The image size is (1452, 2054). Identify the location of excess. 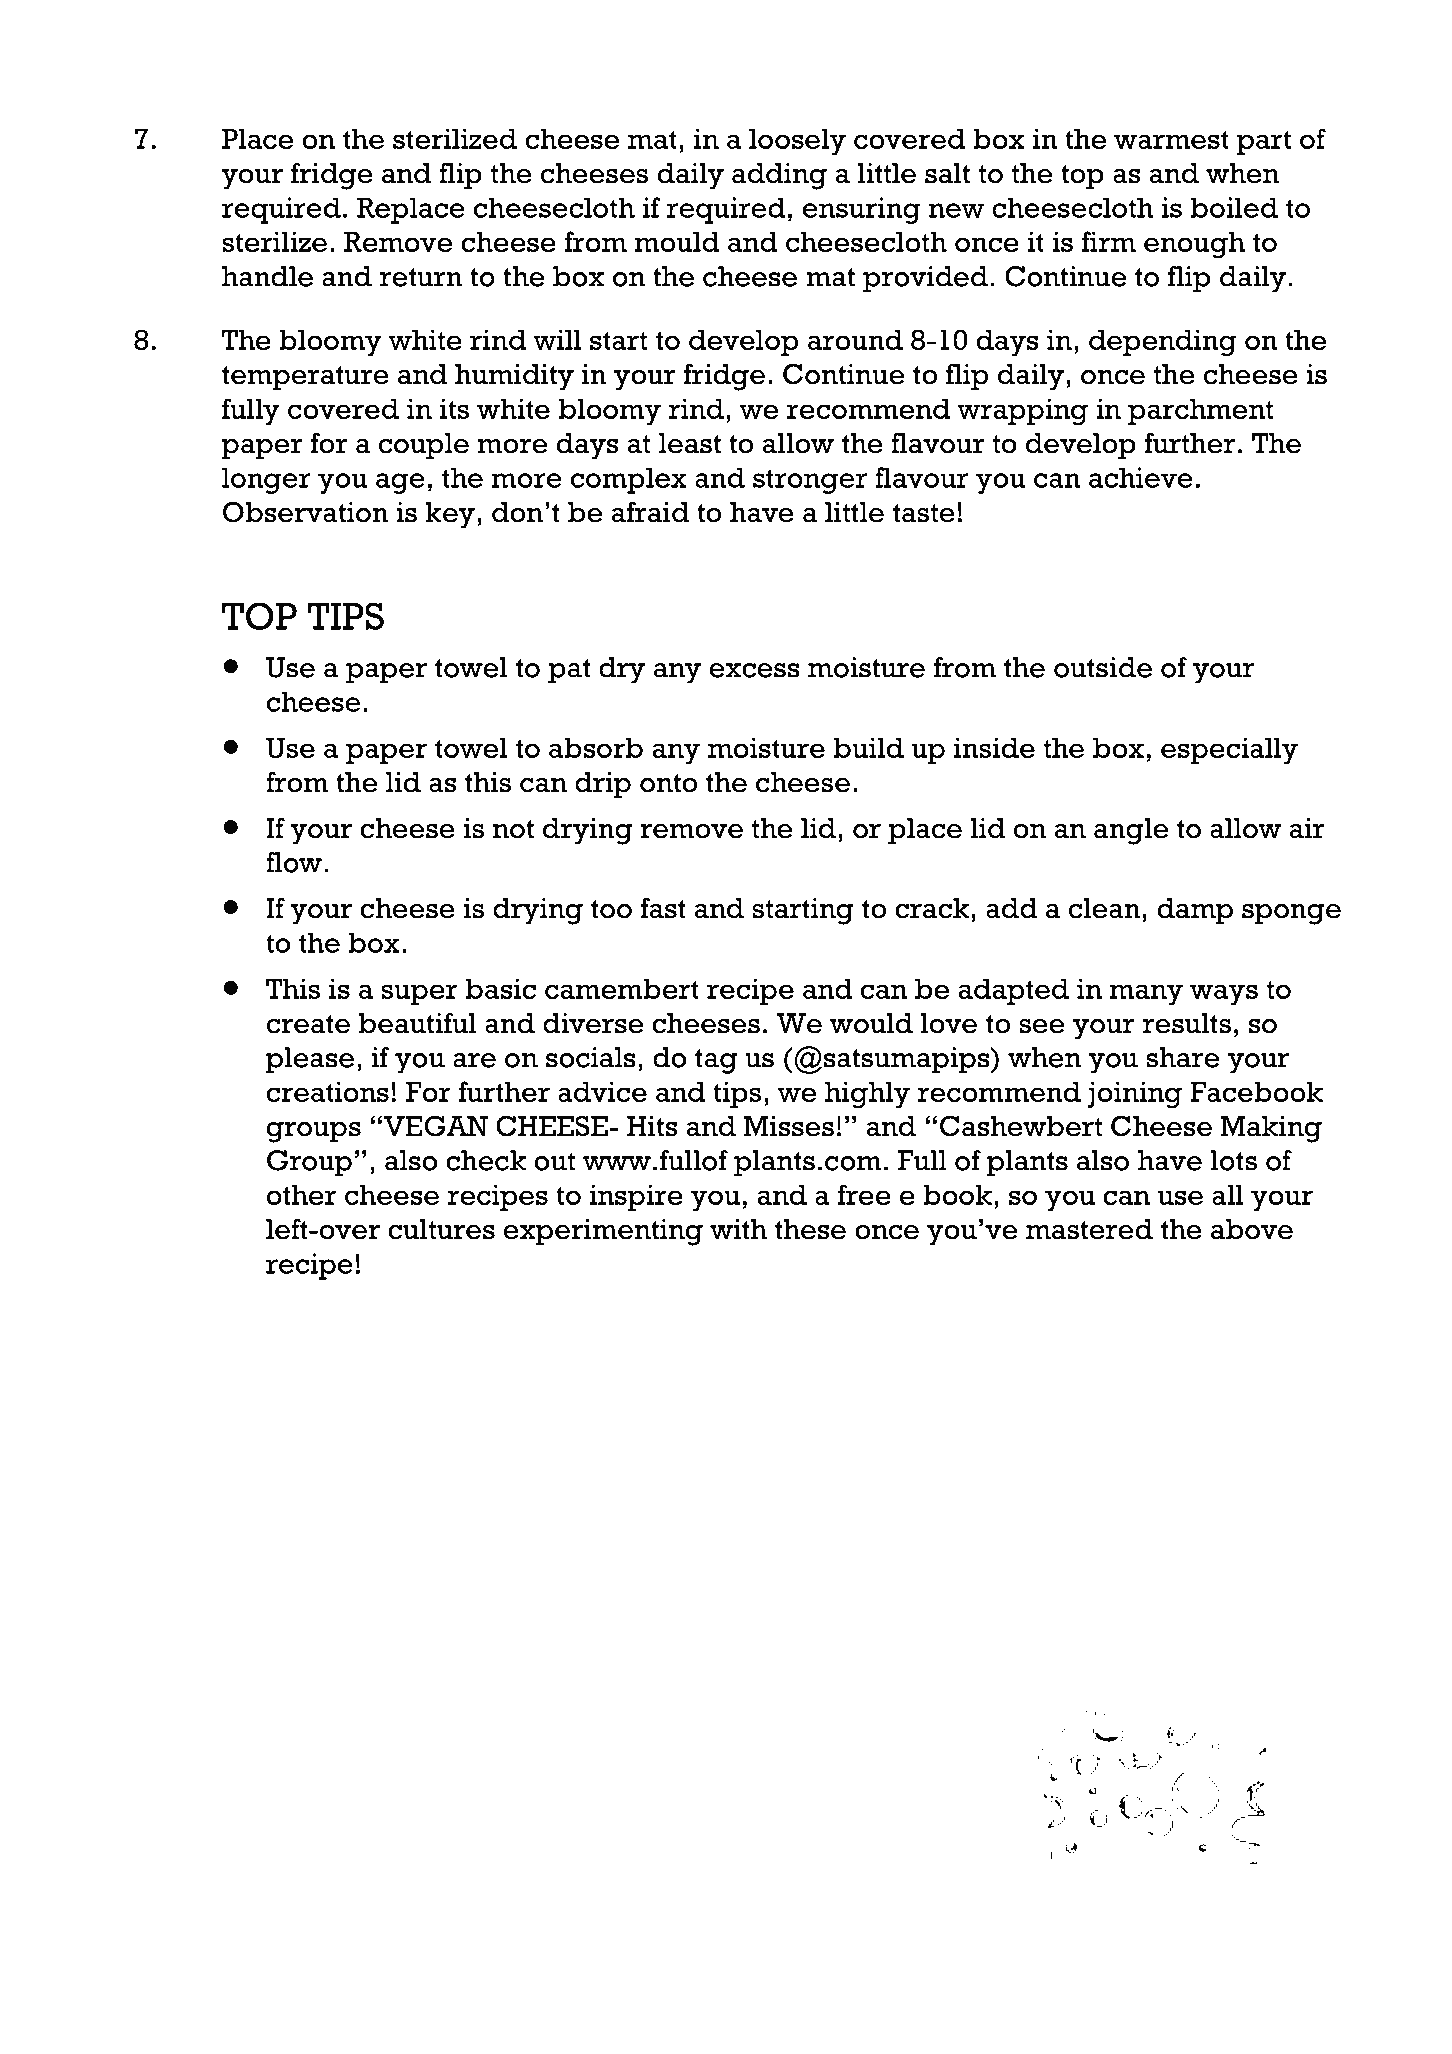
(754, 670).
